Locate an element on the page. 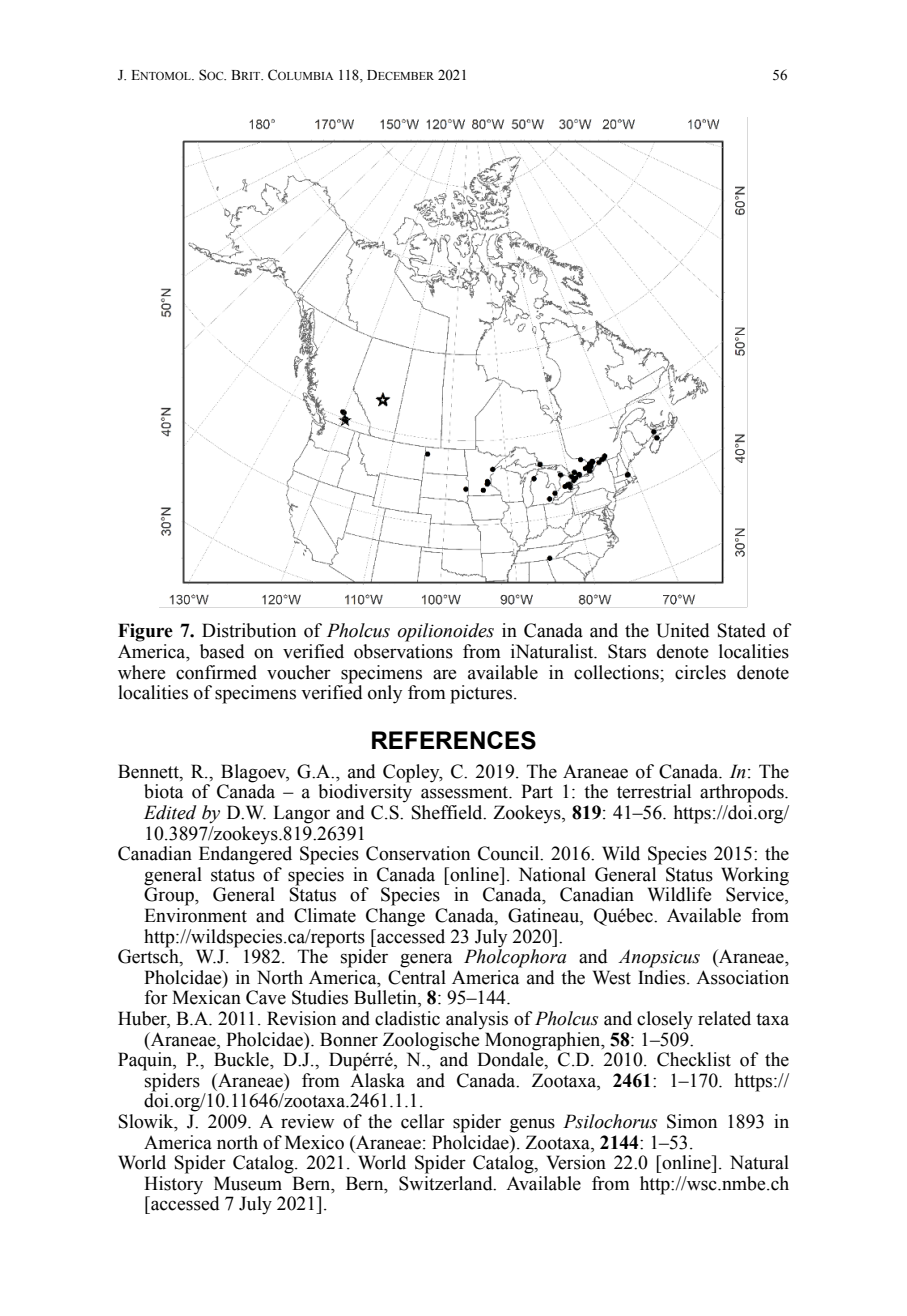 The width and height of the page is (907, 1316). Central is located at coordinates (417, 977).
